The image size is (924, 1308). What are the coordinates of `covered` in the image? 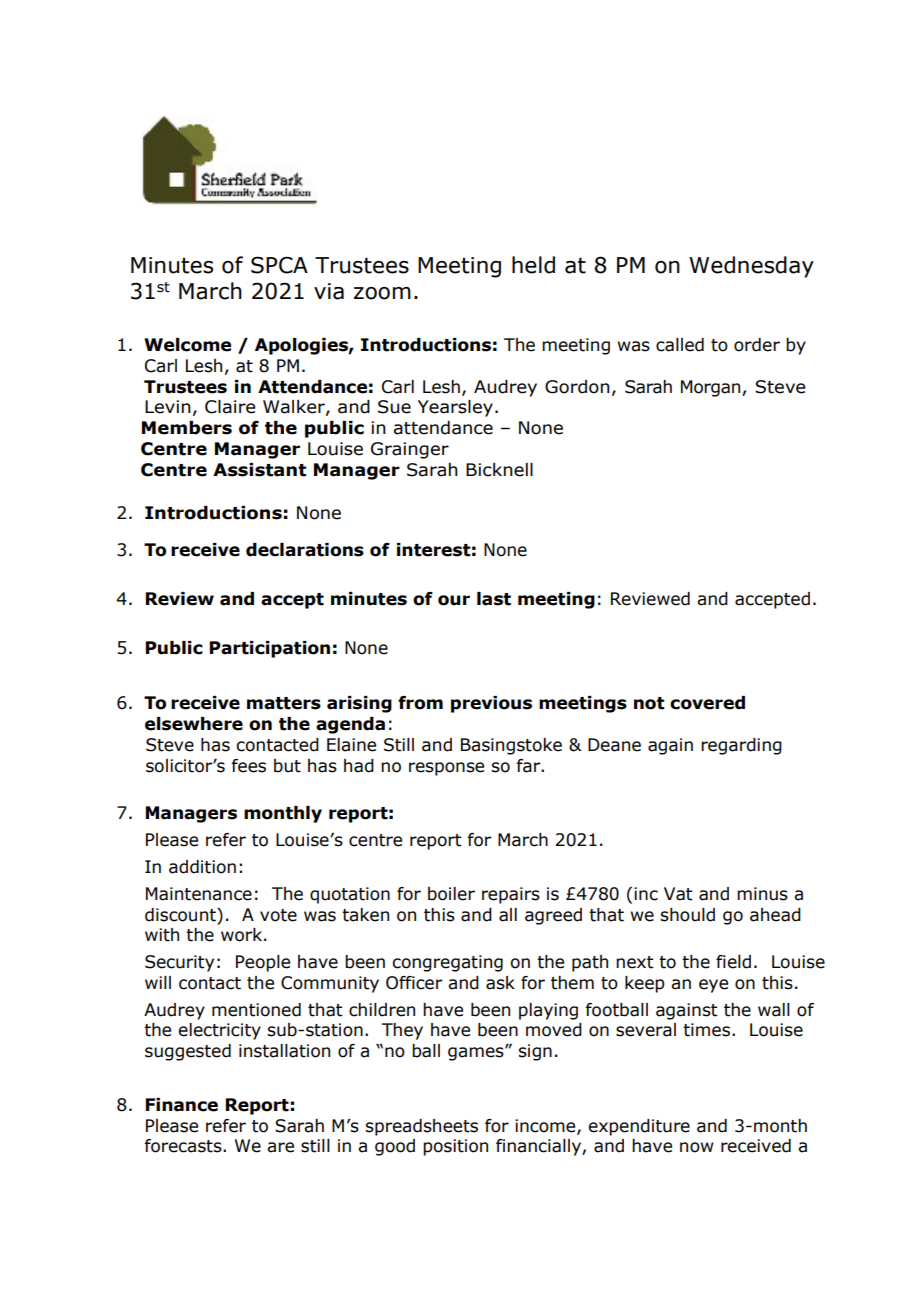 It's located at (707, 703).
